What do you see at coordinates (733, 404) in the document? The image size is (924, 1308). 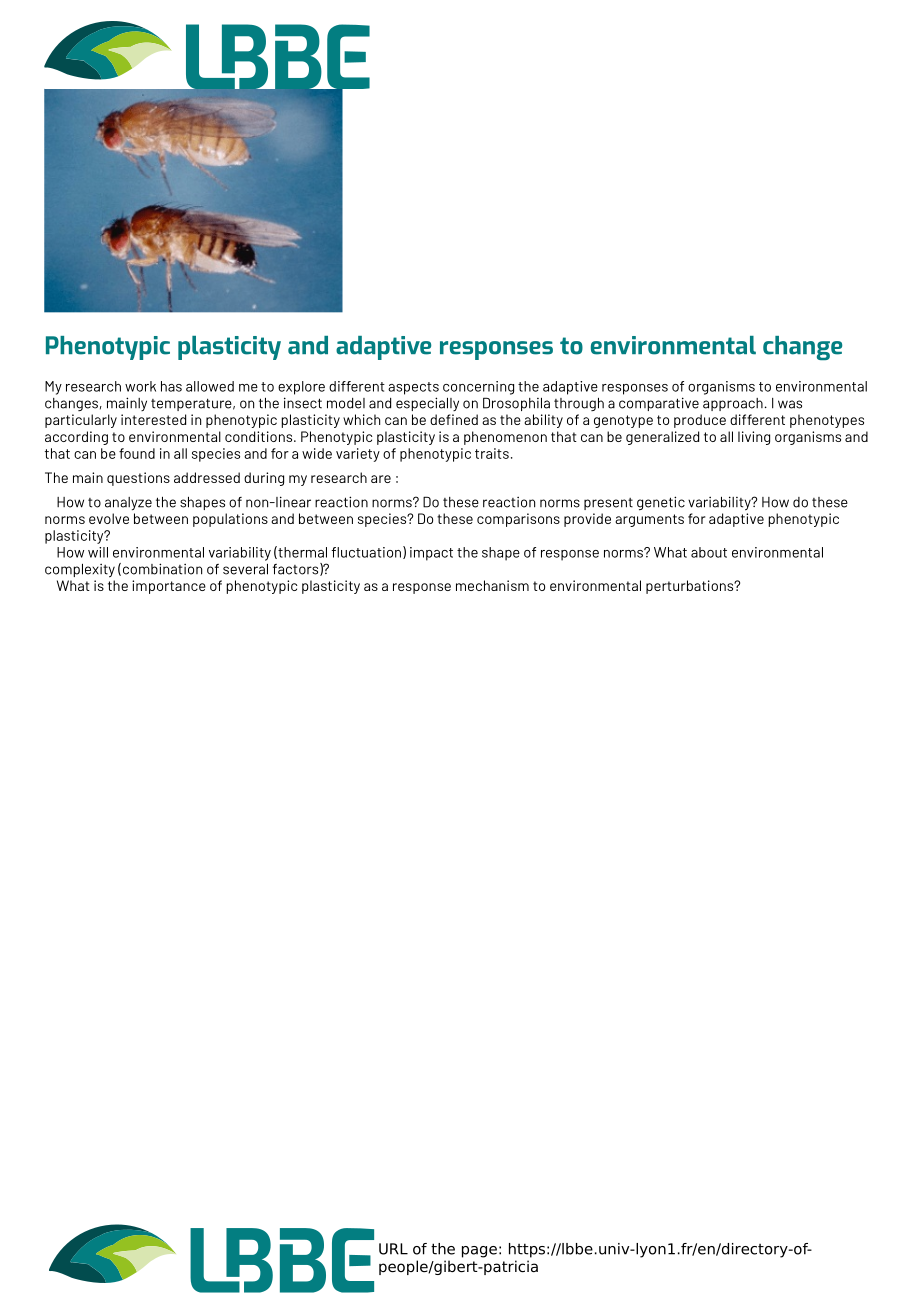 I see `approach` at bounding box center [733, 404].
